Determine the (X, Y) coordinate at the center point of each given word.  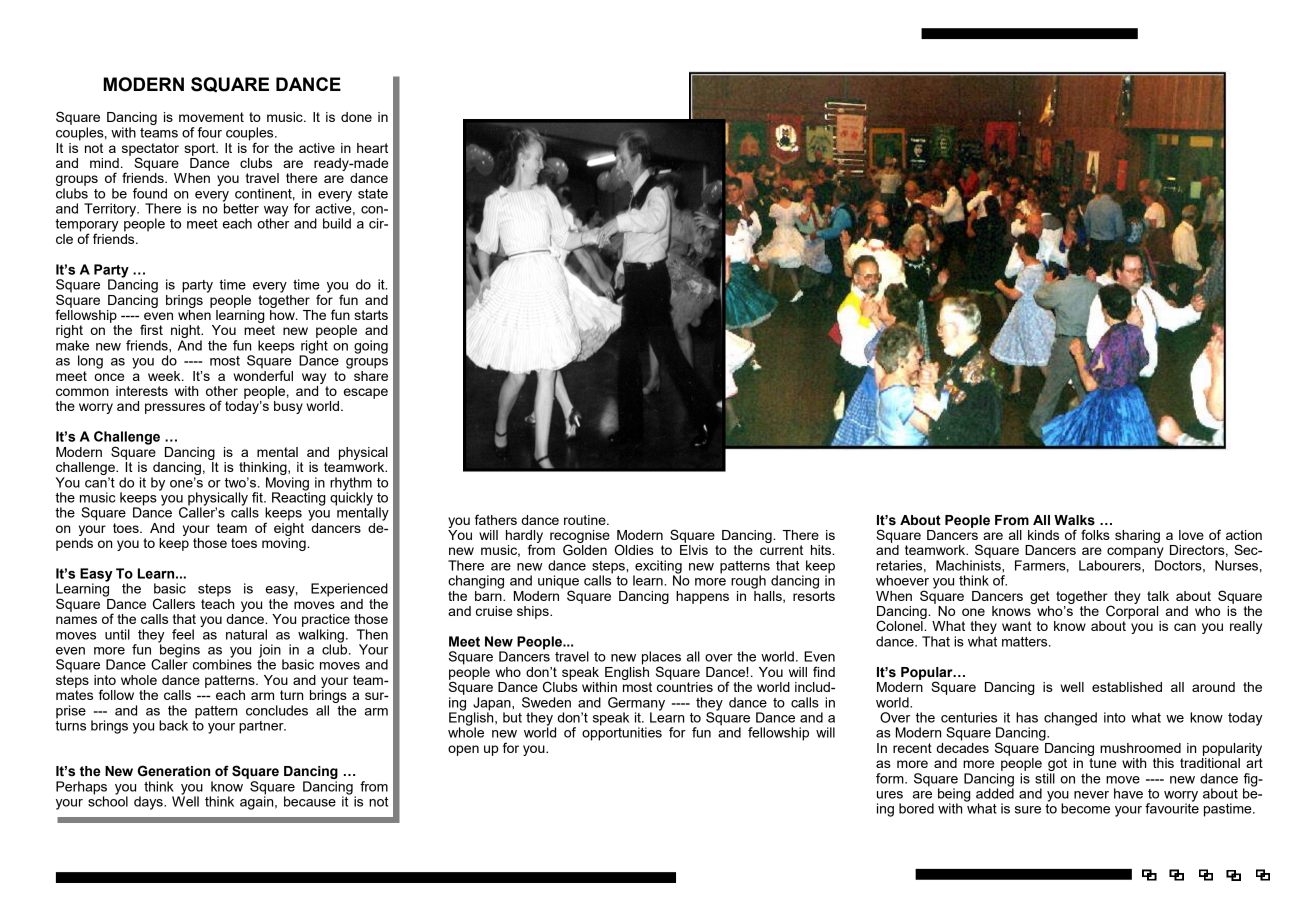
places (661, 659)
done (356, 117)
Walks (1074, 520)
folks (1095, 534)
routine (586, 520)
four (209, 132)
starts (371, 315)
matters (1026, 642)
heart (372, 148)
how (283, 313)
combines (222, 663)
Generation (174, 771)
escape (366, 393)
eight (289, 528)
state (373, 194)
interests (142, 391)
